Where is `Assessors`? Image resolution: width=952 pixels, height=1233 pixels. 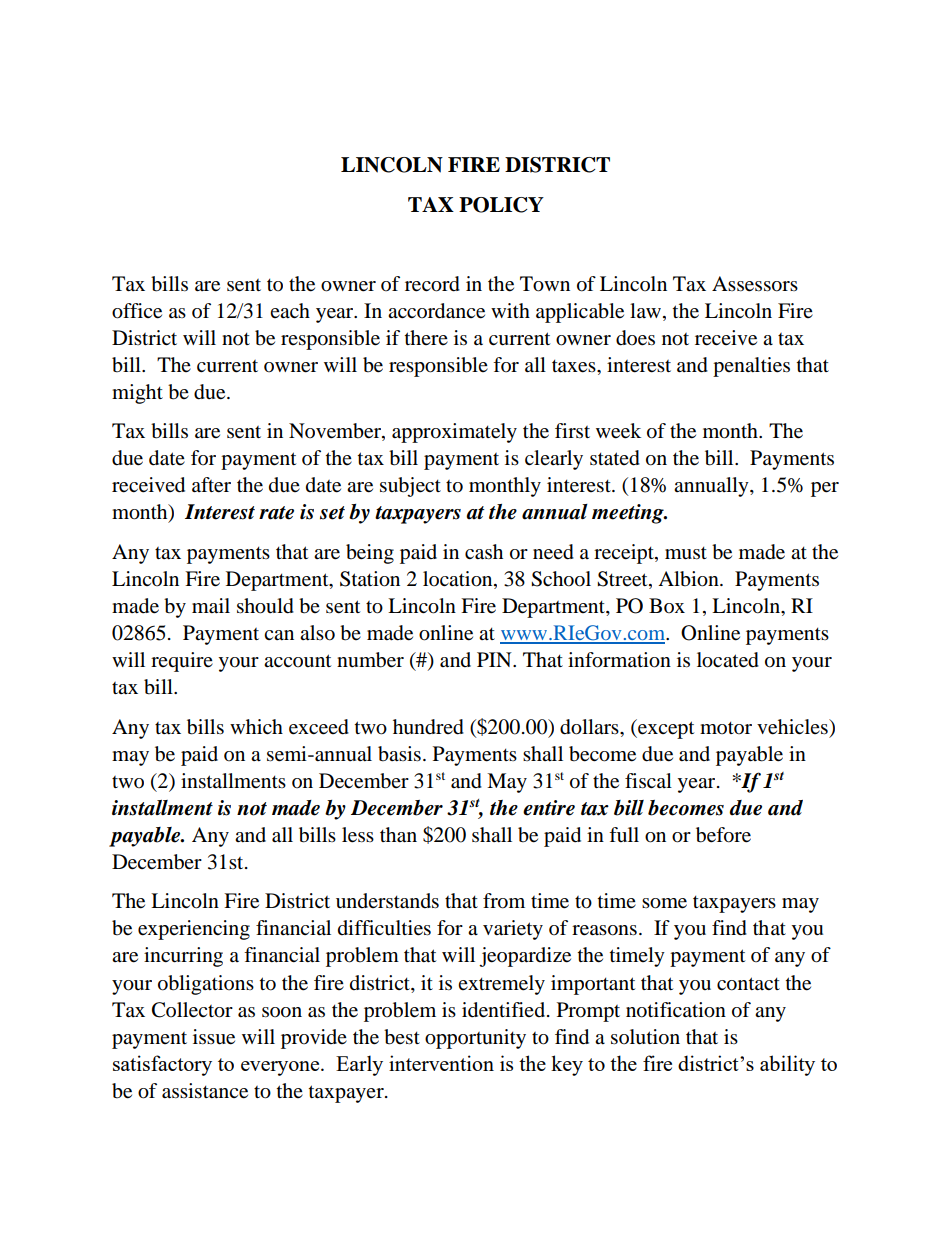 Assessors is located at coordinates (755, 284).
